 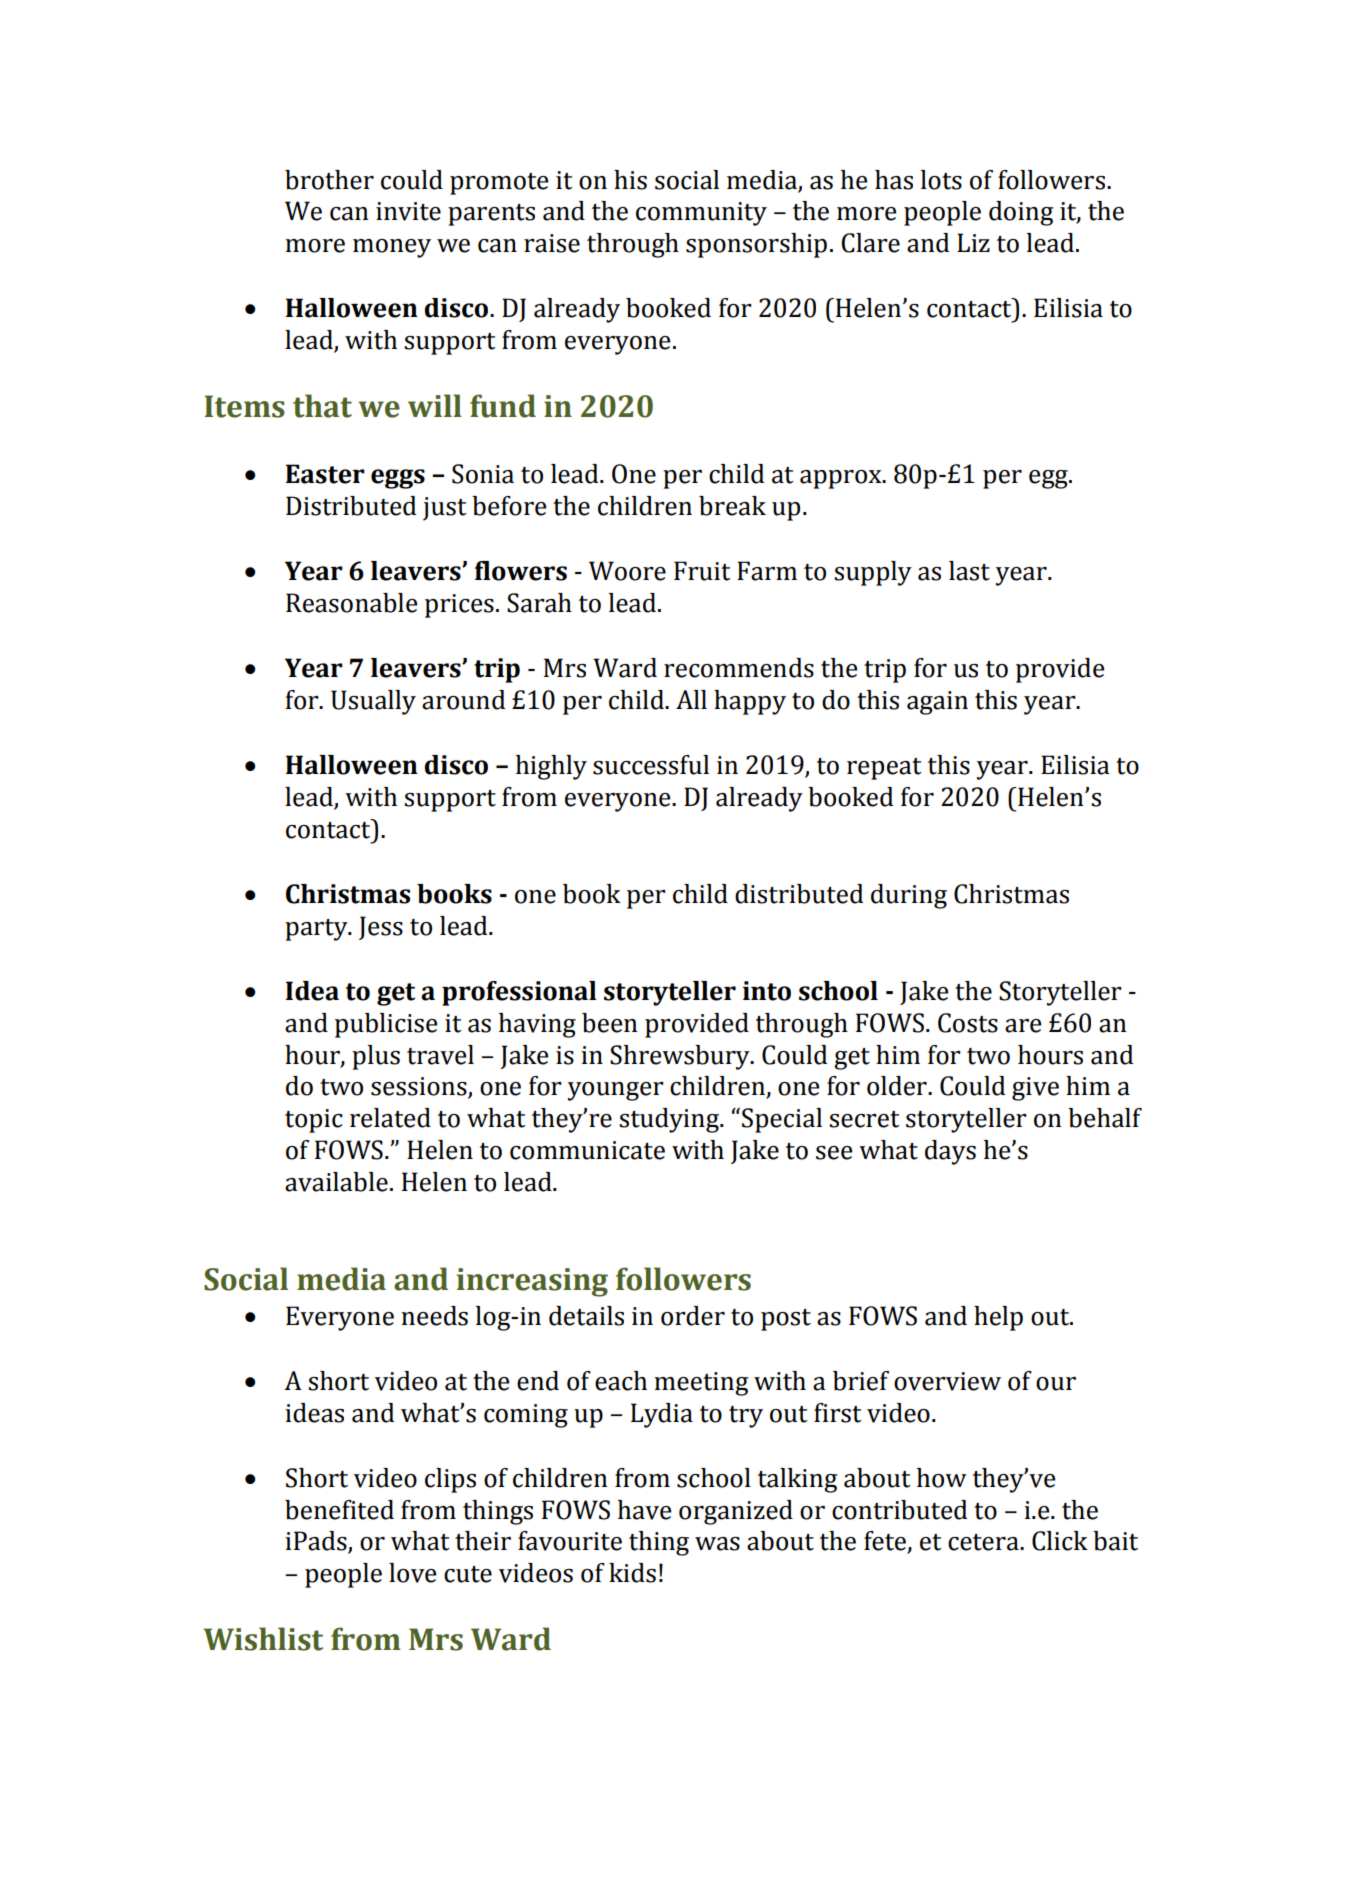 I want to click on days, so click(x=950, y=1152).
